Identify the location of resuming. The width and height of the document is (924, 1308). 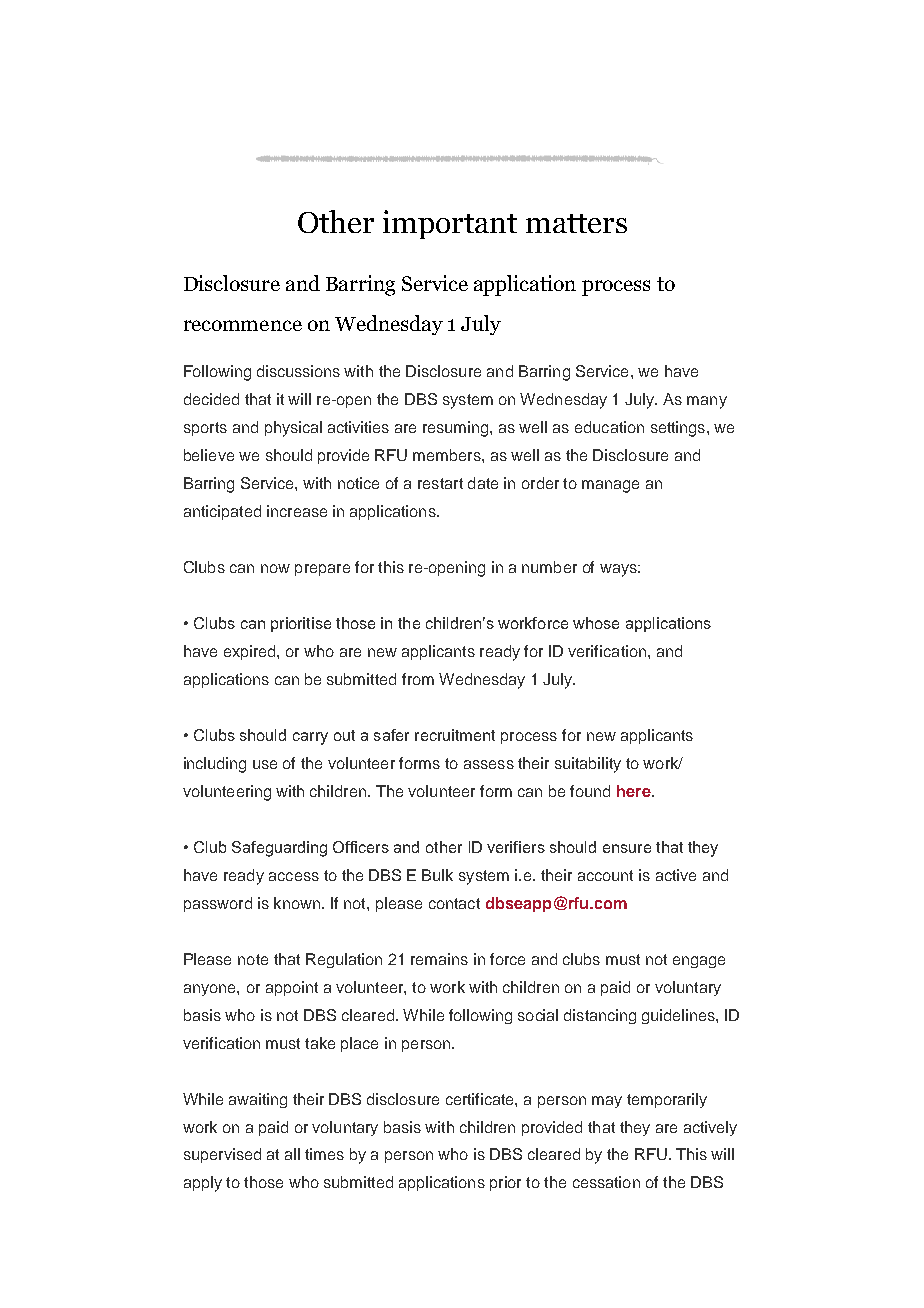
(457, 429).
